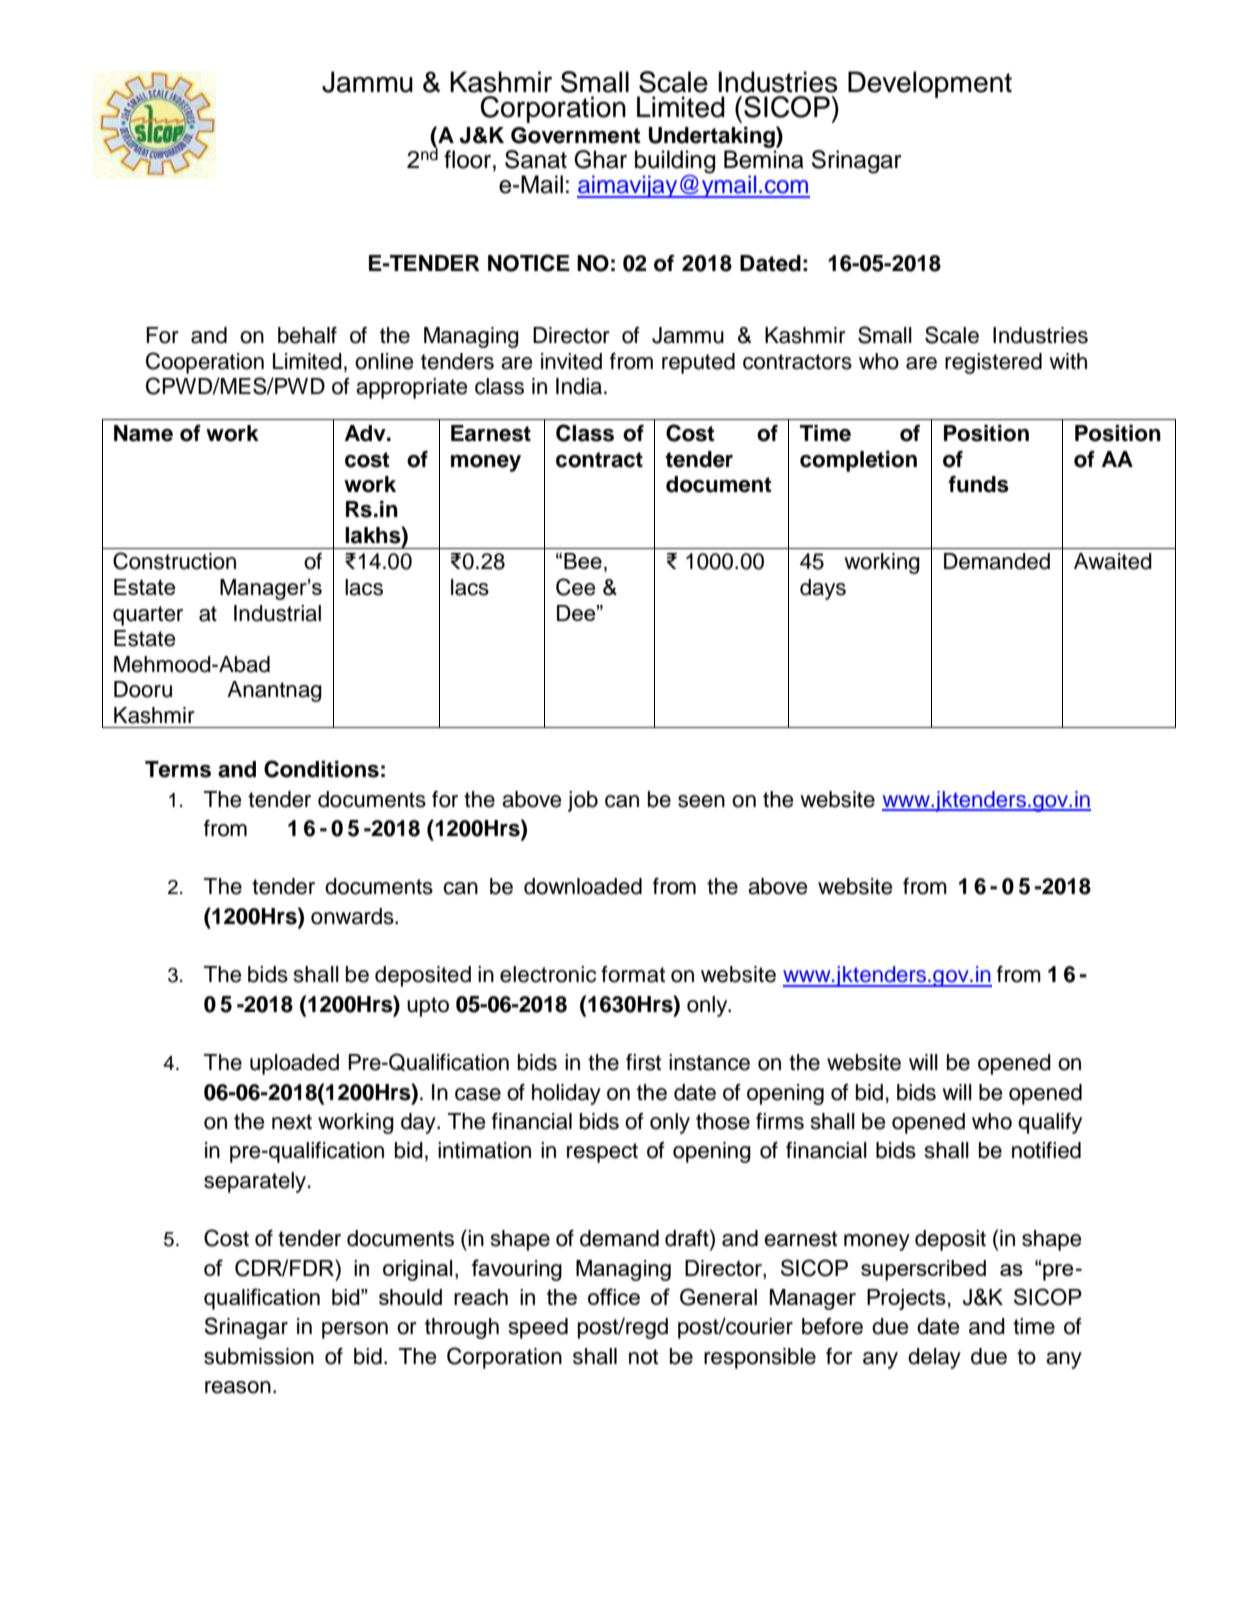 The width and height of the screenshot is (1234, 1597). Describe the element at coordinates (600, 159) in the screenshot. I see `Ghar` at that location.
